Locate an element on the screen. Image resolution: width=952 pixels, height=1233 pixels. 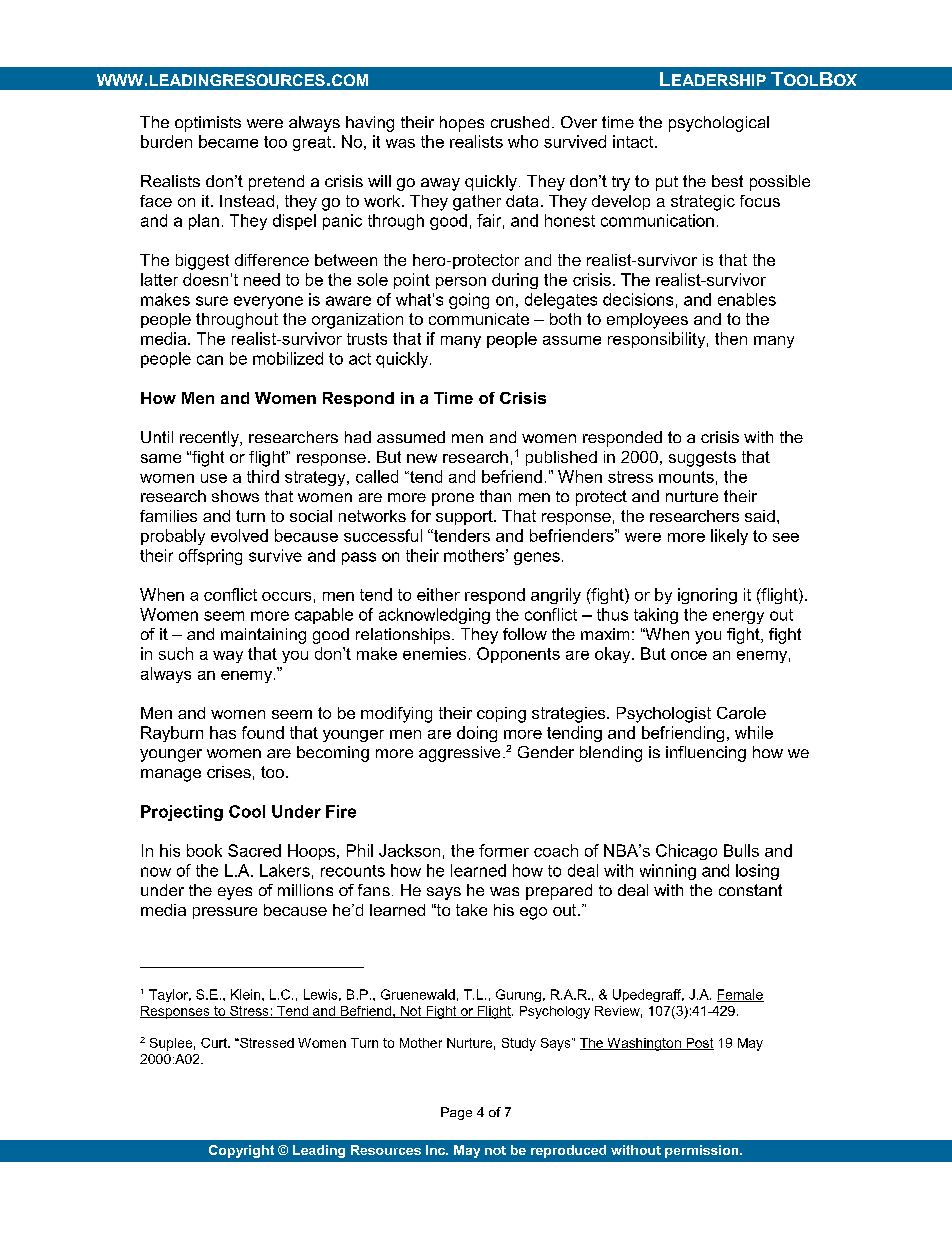
became is located at coordinates (228, 141).
